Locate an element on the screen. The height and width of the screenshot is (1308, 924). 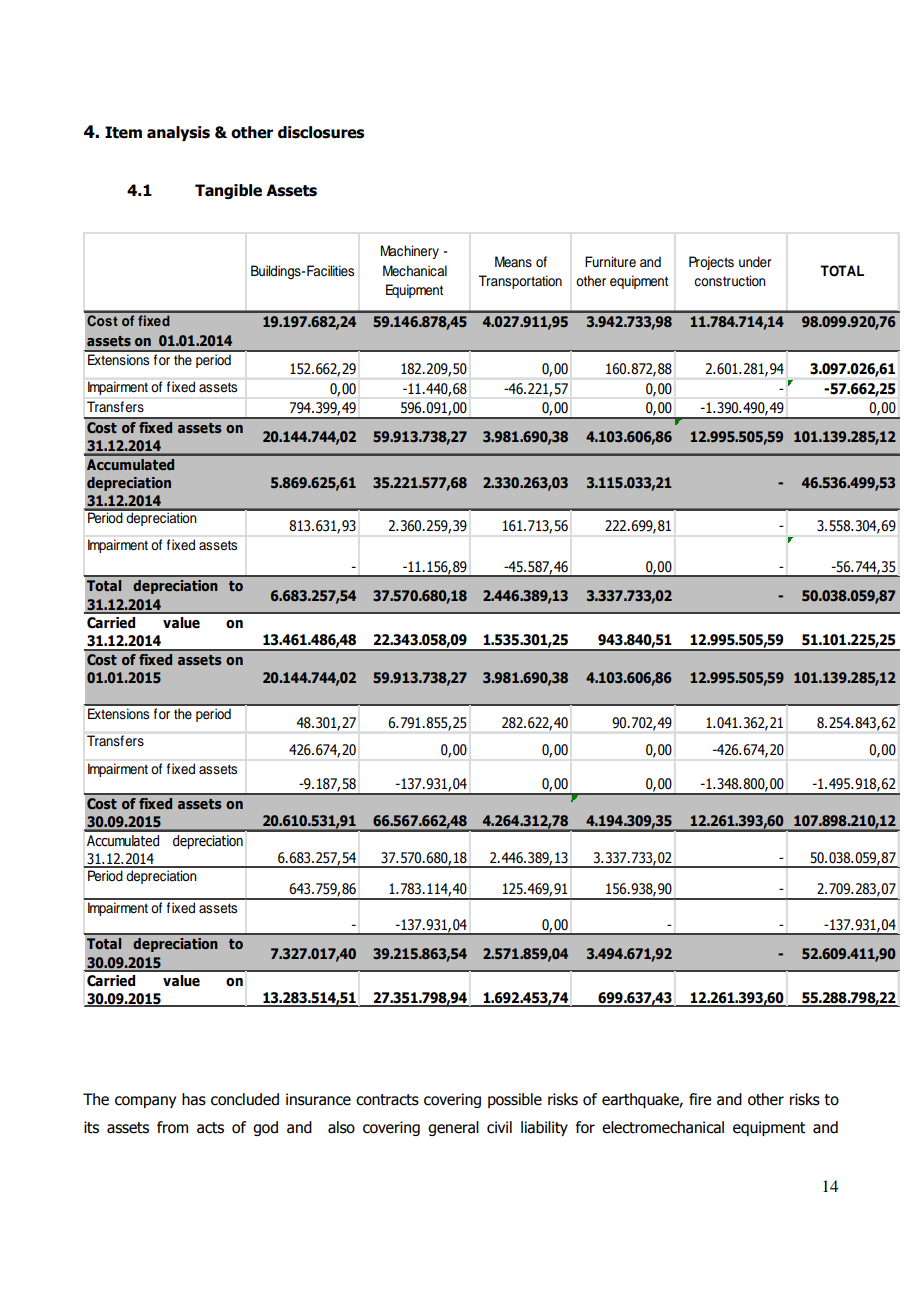
company is located at coordinates (145, 1102).
